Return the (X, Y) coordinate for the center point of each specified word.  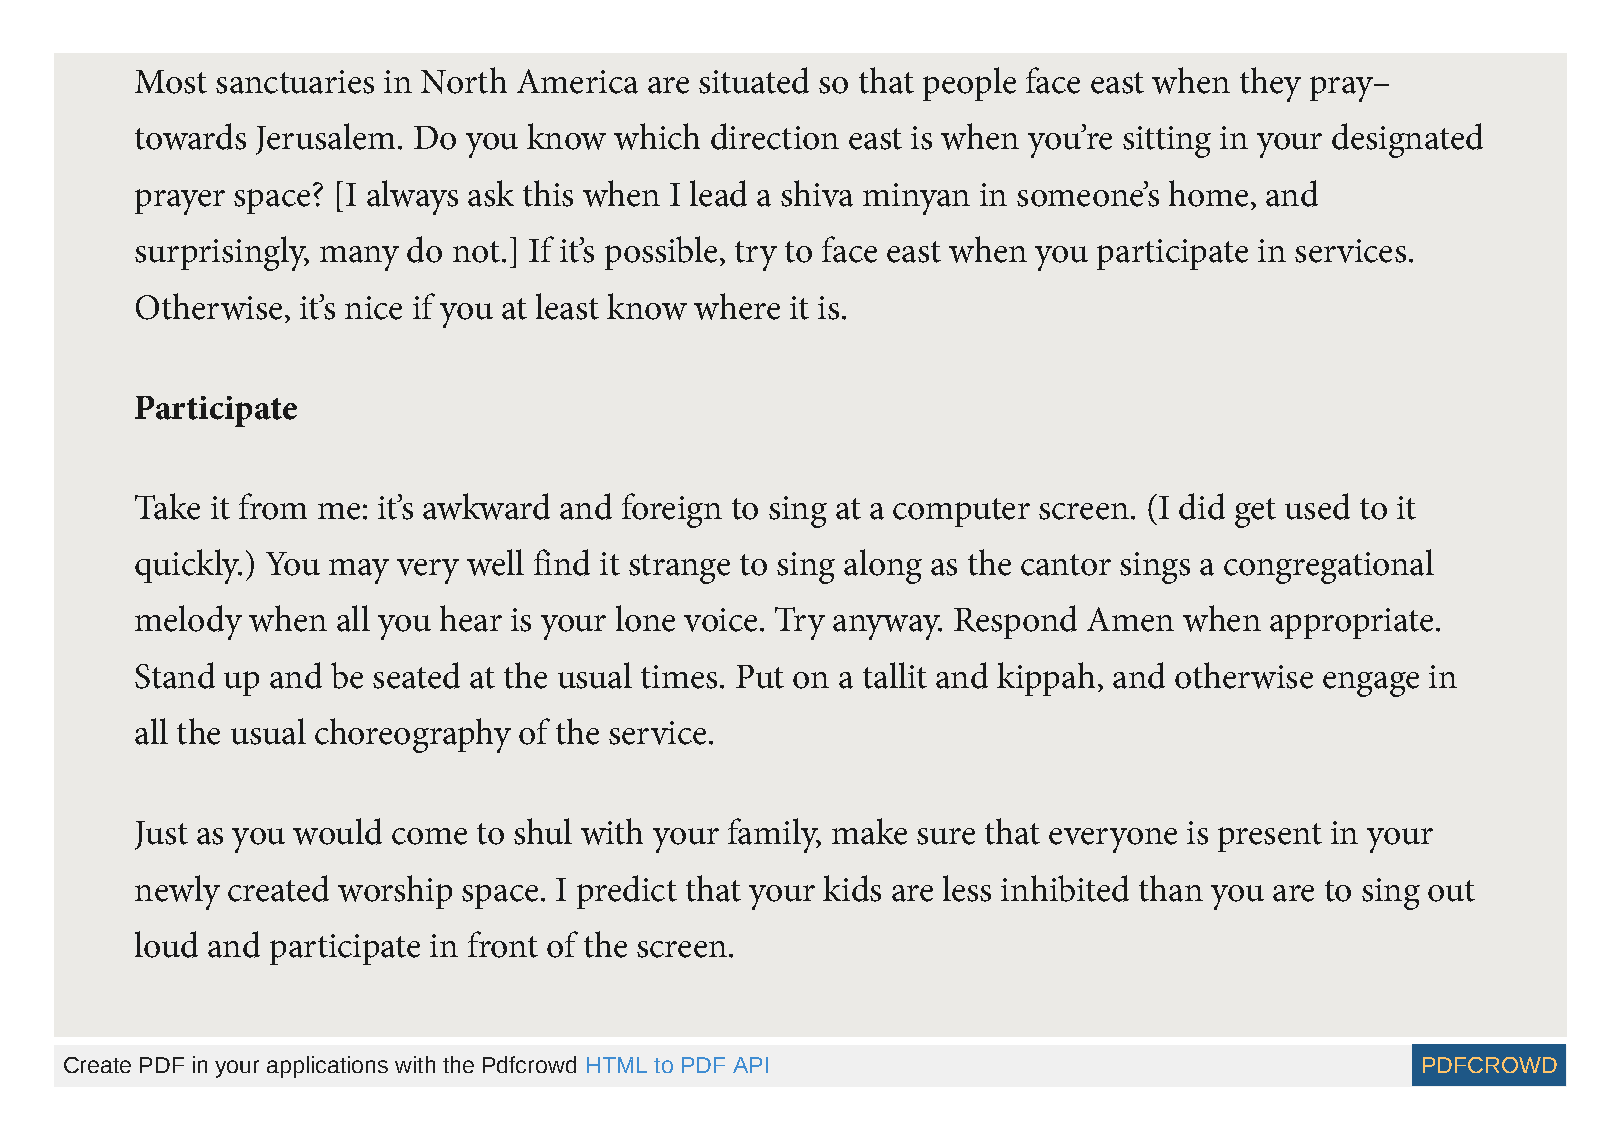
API (750, 1065)
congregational (1329, 566)
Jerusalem (325, 139)
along (883, 566)
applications (327, 1067)
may (359, 571)
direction (775, 136)
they (1270, 84)
